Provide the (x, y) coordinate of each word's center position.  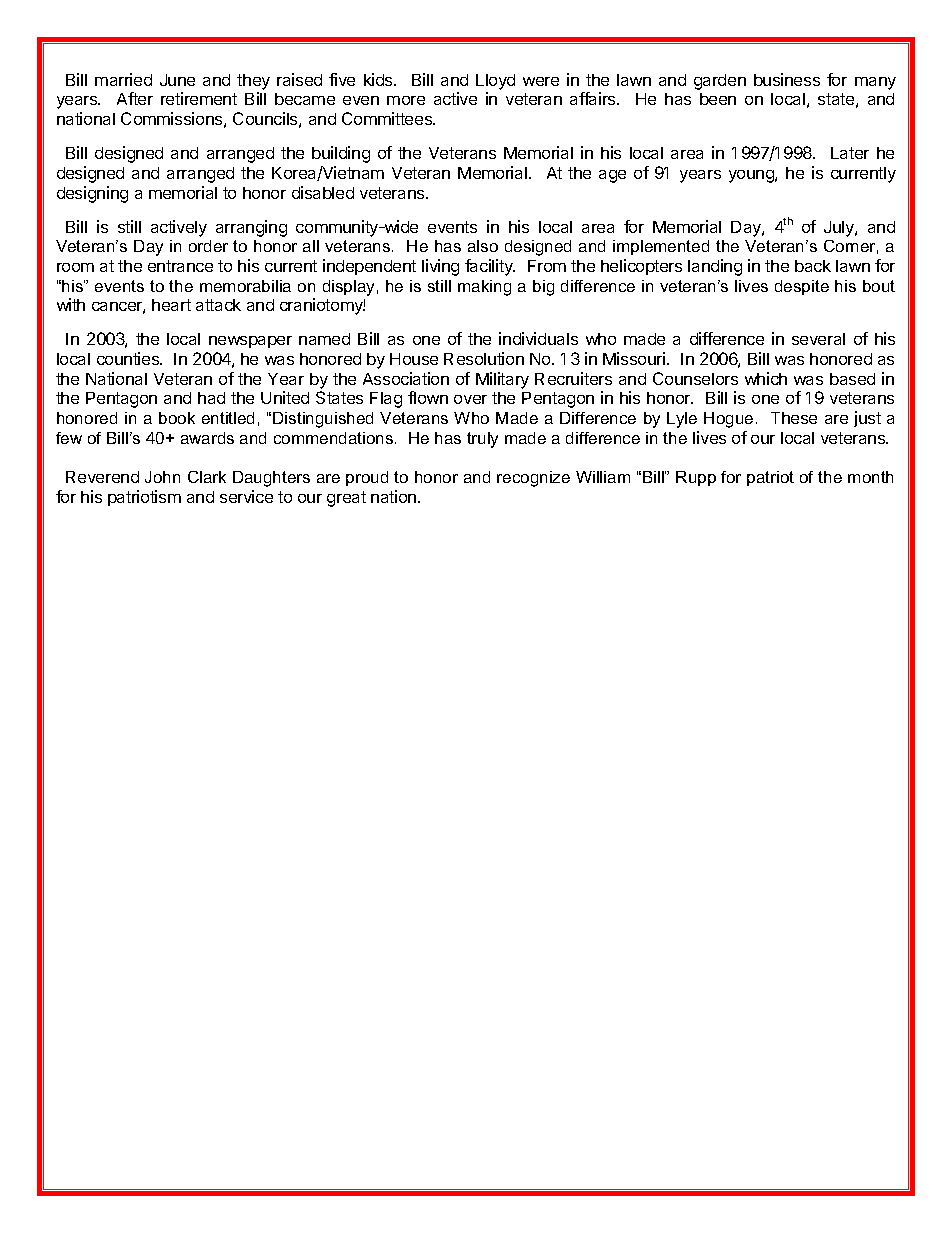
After (135, 98)
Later (850, 153)
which (766, 378)
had (211, 398)
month (870, 477)
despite (802, 287)
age (612, 176)
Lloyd (495, 82)
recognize (533, 479)
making (484, 288)
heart (171, 305)
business (787, 79)
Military (502, 380)
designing (92, 194)
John (162, 477)
